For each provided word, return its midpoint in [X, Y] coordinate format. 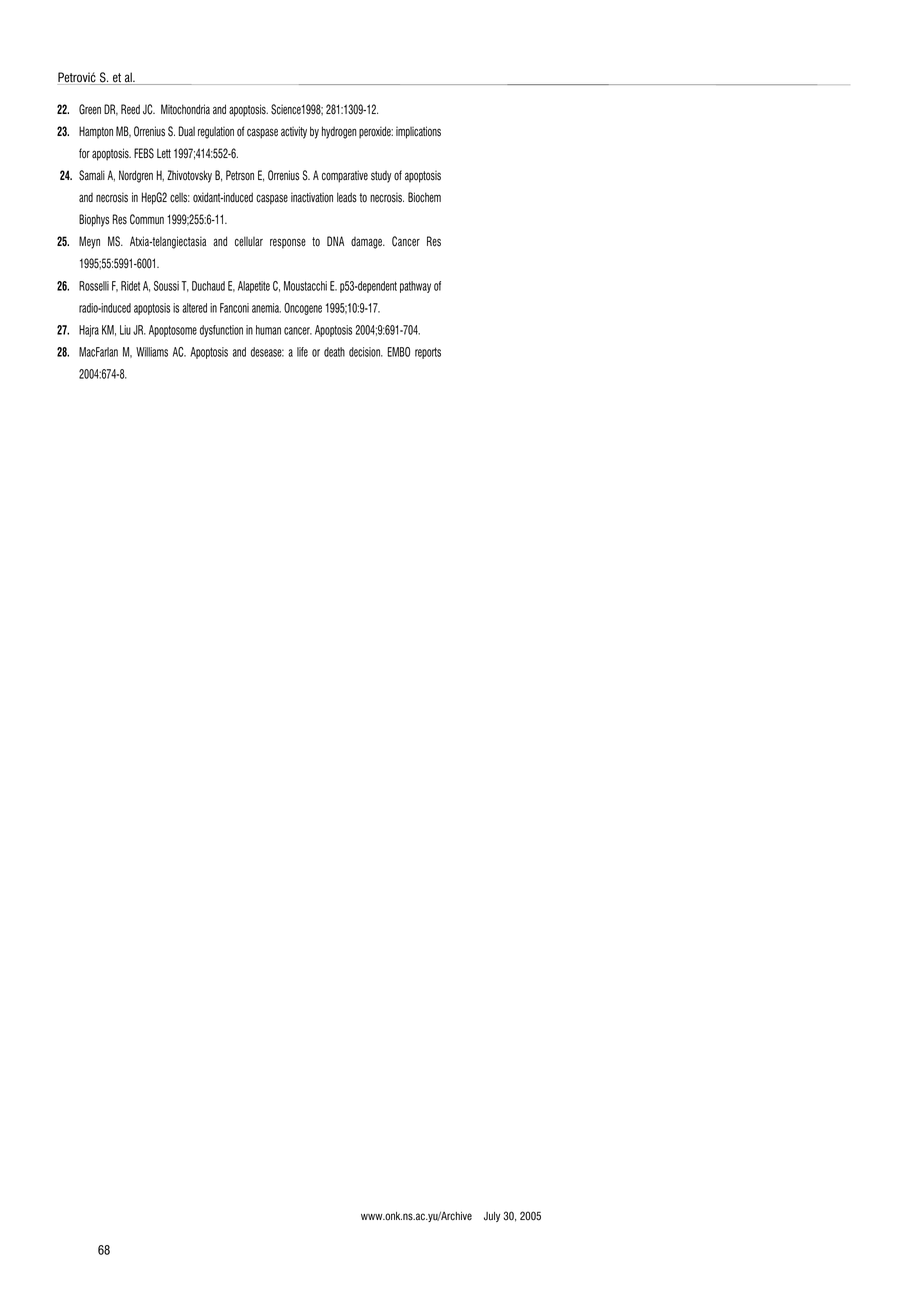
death [334, 352]
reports [428, 353]
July [492, 1217]
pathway [415, 287]
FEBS [144, 153]
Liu [125, 330]
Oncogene [303, 309]
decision [365, 352]
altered [194, 308]
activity [294, 132]
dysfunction [221, 331]
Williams [152, 352]
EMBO [399, 352]
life [302, 352]
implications [418, 132]
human [268, 330]
